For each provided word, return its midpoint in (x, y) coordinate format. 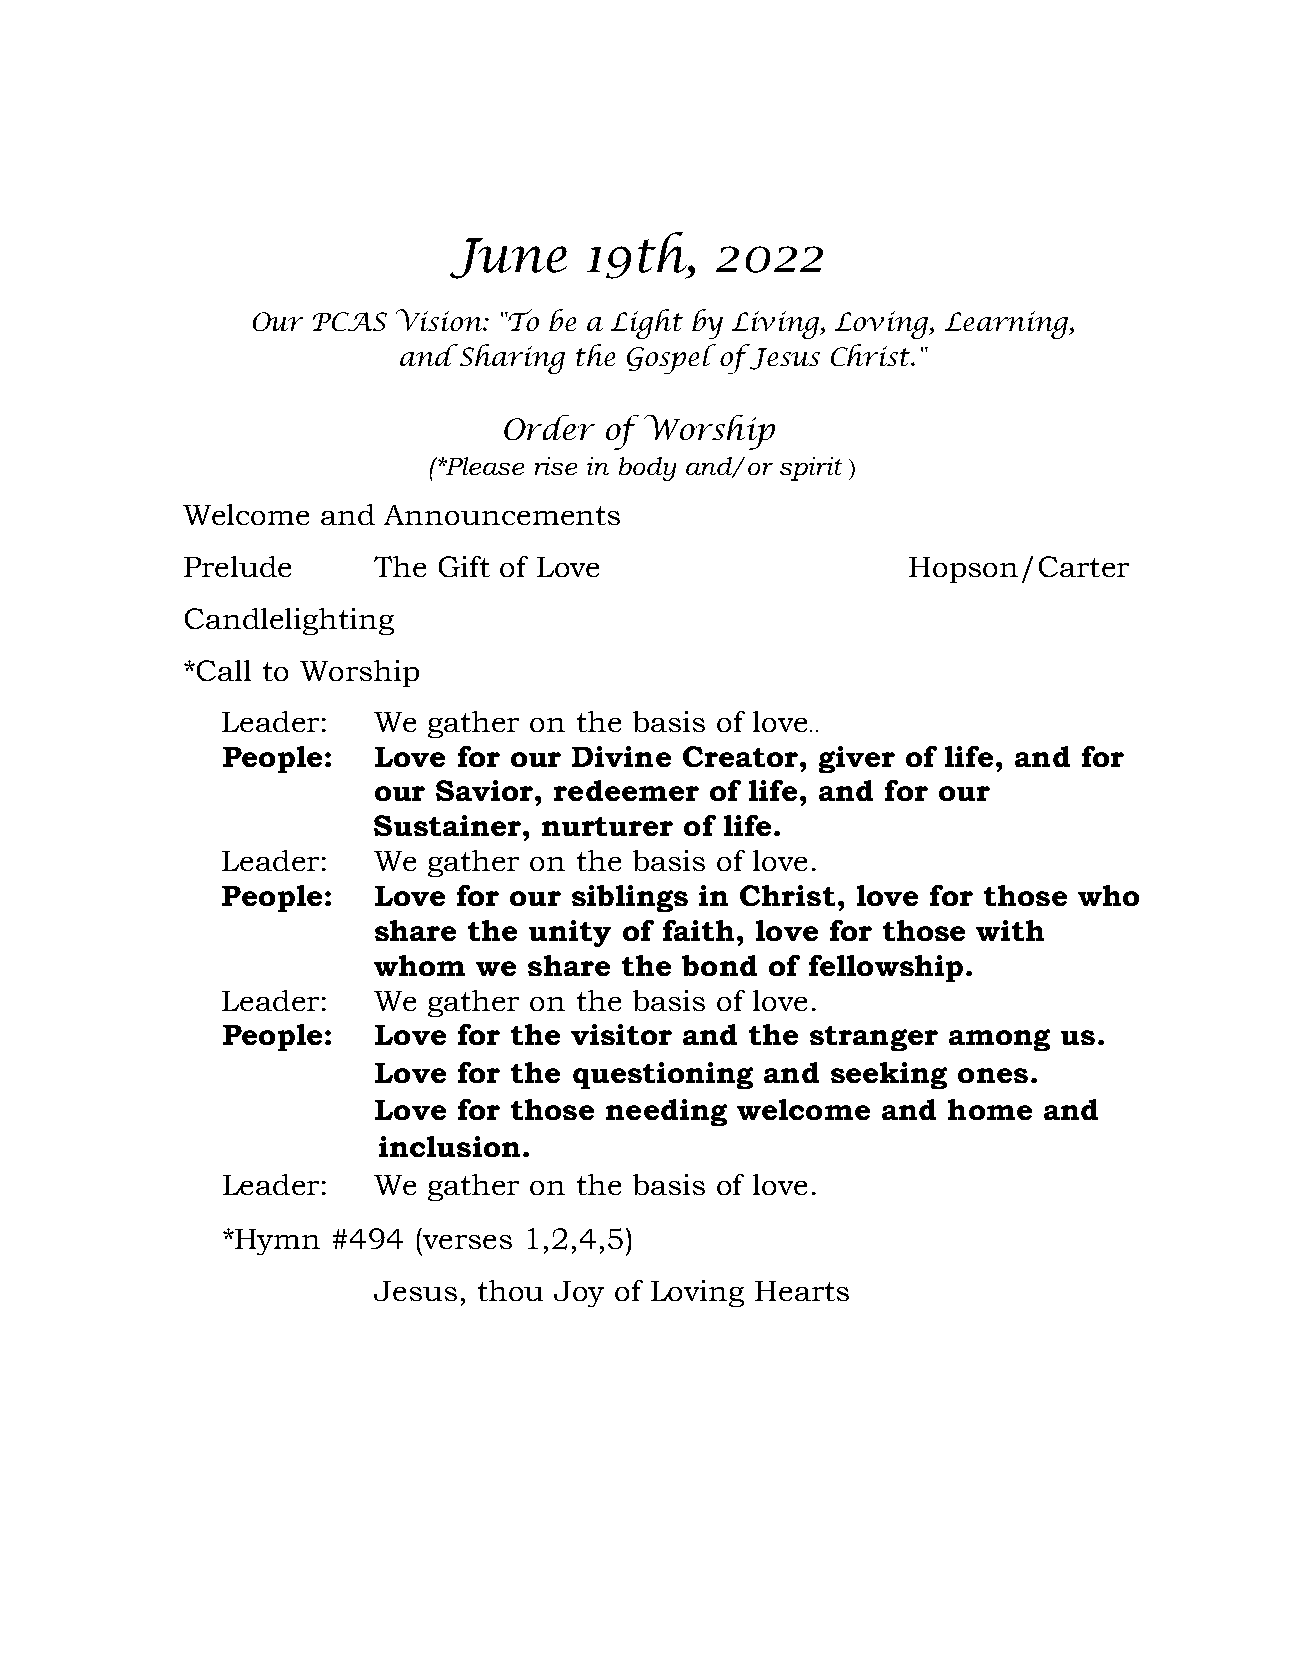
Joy (579, 1294)
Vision (440, 320)
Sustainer (449, 825)
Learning (1007, 325)
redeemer (626, 790)
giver (857, 759)
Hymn (277, 1242)
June (508, 258)
